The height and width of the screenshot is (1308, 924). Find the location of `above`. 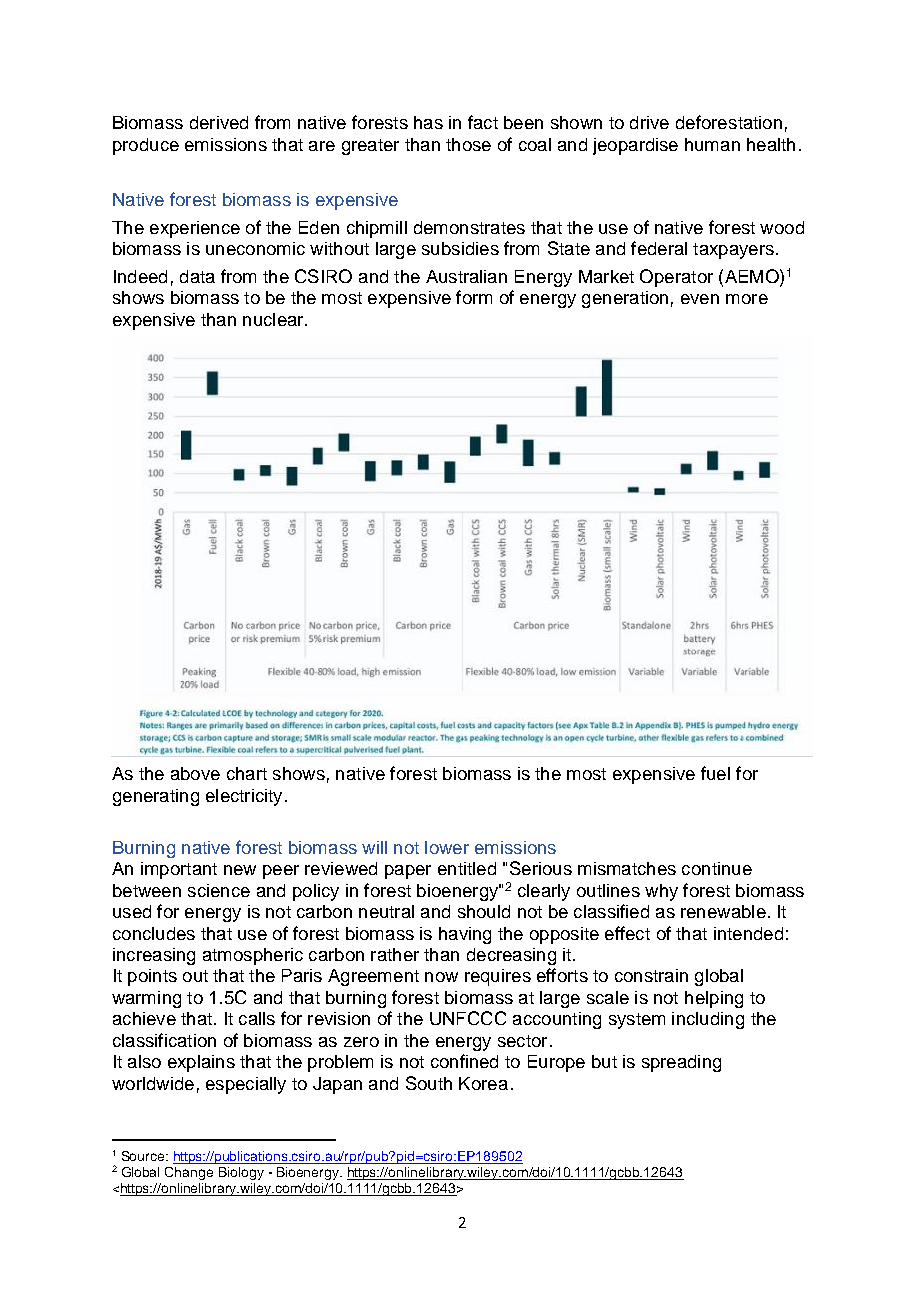

above is located at coordinates (195, 773).
